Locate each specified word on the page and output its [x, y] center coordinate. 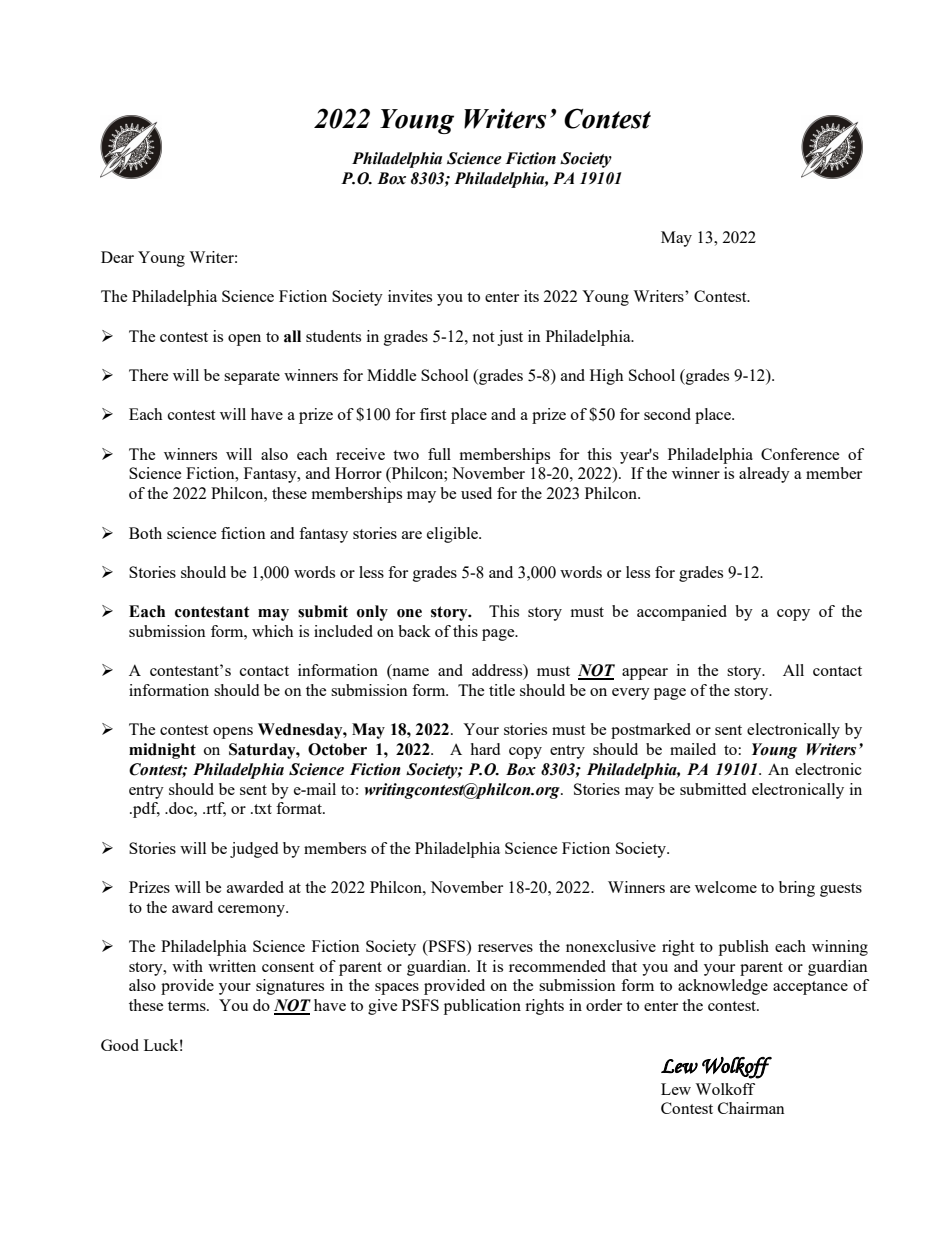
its [531, 296]
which [272, 631]
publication [482, 1007]
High [606, 377]
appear [645, 674]
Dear [117, 257]
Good [120, 1045]
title [502, 690]
